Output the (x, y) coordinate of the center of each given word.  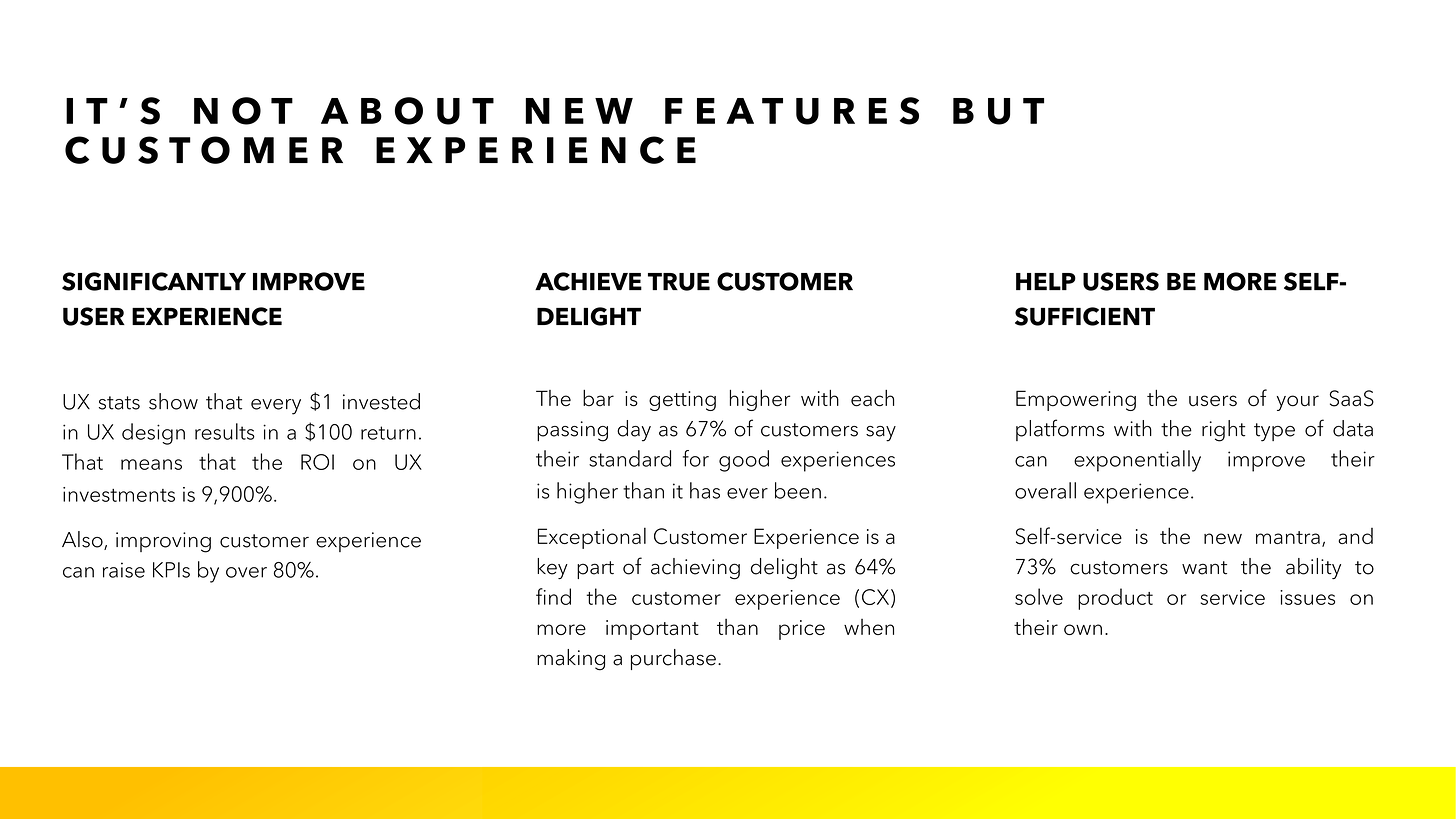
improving (163, 542)
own (1083, 629)
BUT (998, 111)
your (1298, 403)
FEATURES (792, 111)
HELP (1046, 281)
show (173, 401)
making (571, 660)
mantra (1288, 537)
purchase (673, 659)
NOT (243, 111)
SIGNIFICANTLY (154, 281)
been (798, 490)
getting (682, 401)
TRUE (679, 282)
